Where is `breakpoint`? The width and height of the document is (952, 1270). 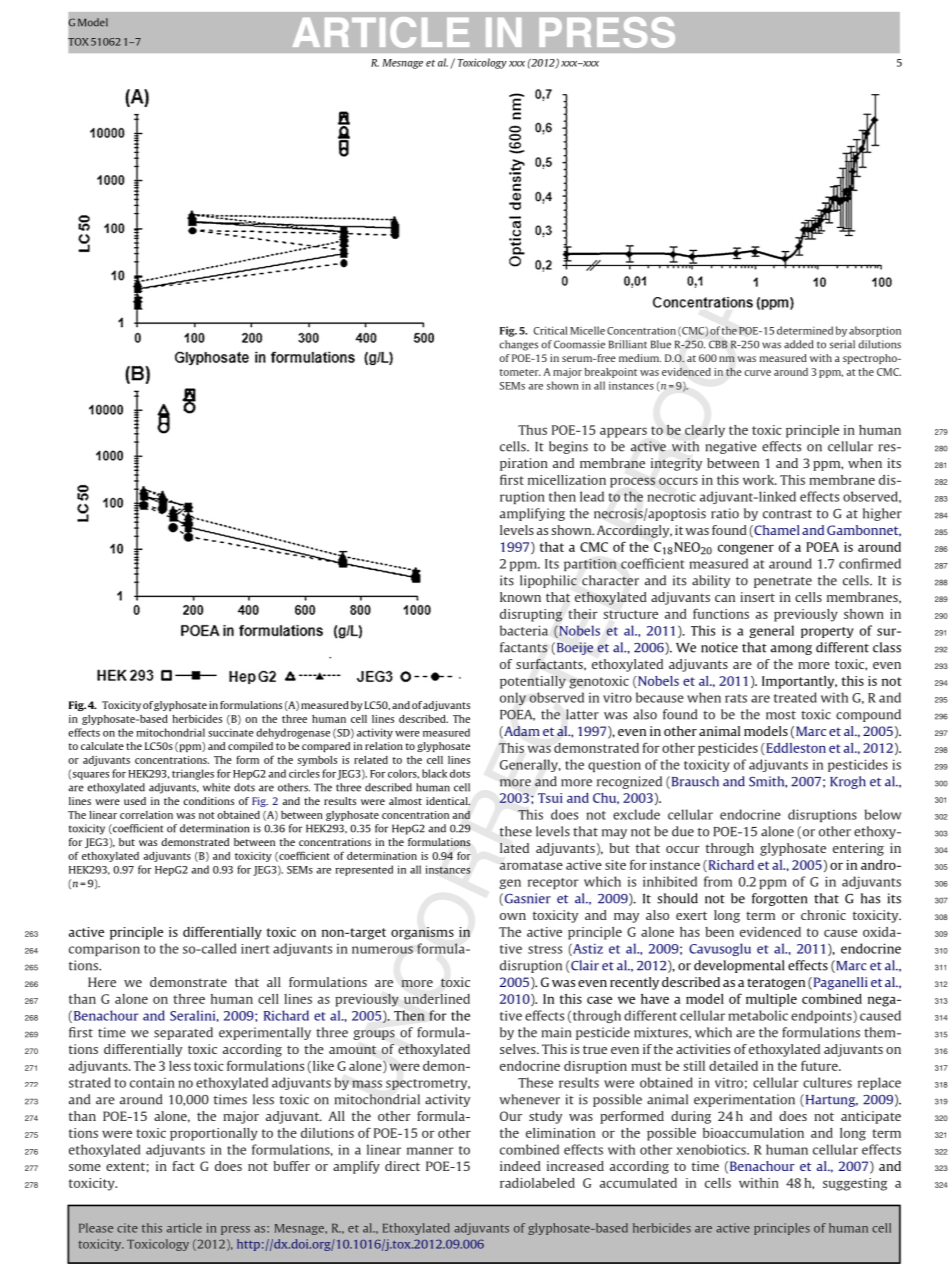
breakpoint is located at coordinates (611, 373).
